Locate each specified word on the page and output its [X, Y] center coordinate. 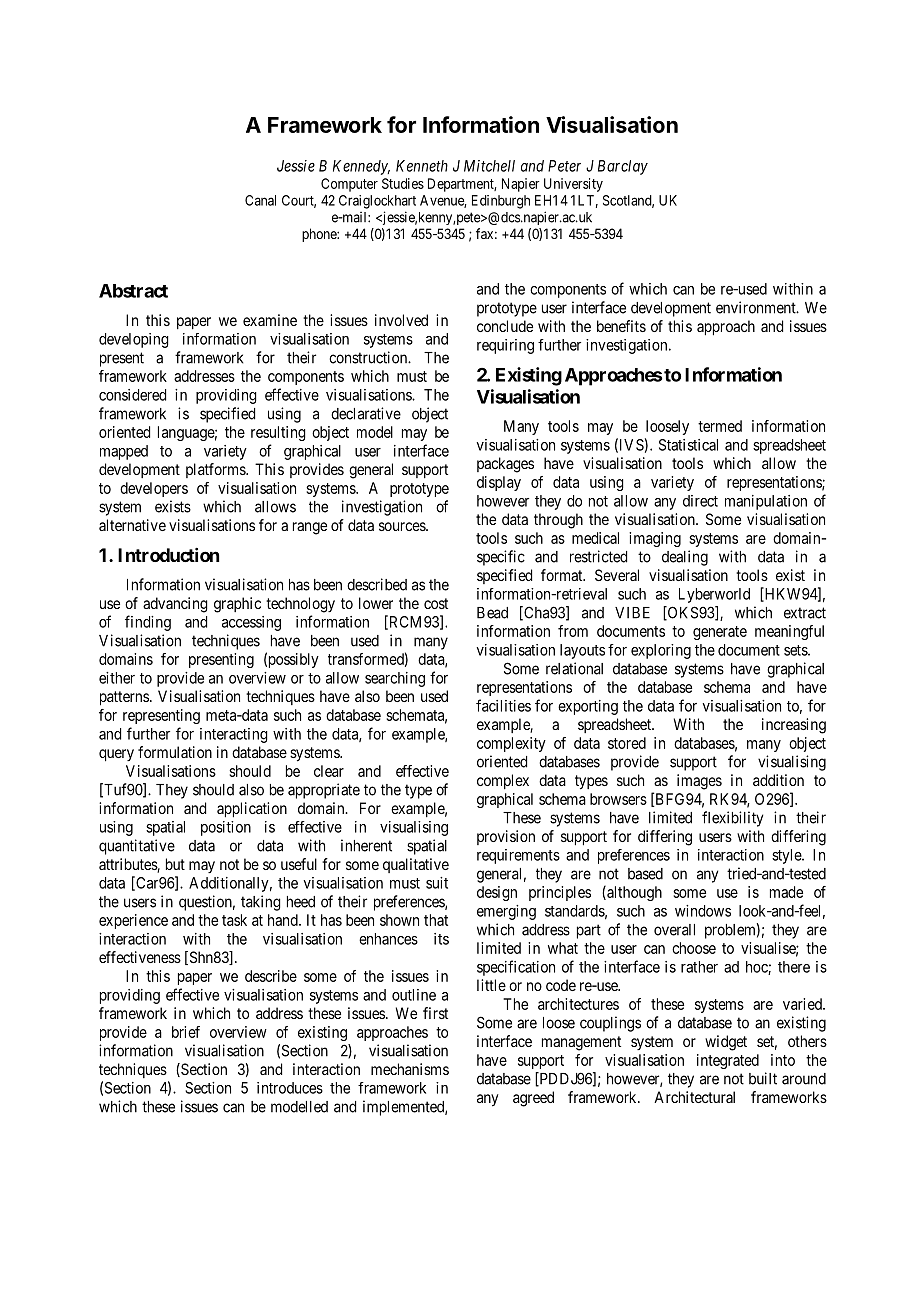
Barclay [623, 167]
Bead [492, 613]
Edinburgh [501, 202]
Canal [260, 200]
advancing [175, 605]
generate [720, 633]
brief [186, 1032]
